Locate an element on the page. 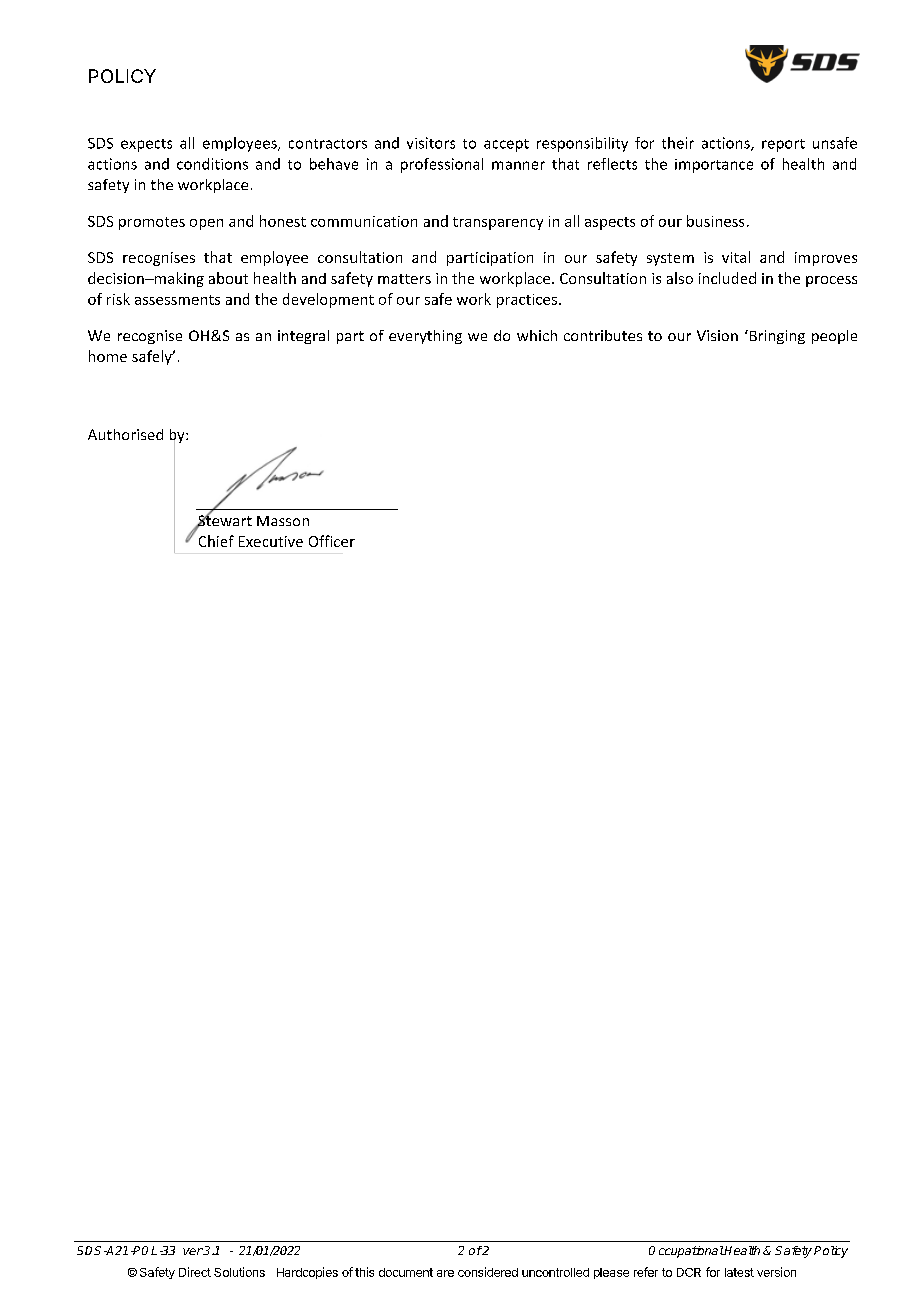 The width and height of the page is (924, 1309). Direct is located at coordinates (195, 1272).
